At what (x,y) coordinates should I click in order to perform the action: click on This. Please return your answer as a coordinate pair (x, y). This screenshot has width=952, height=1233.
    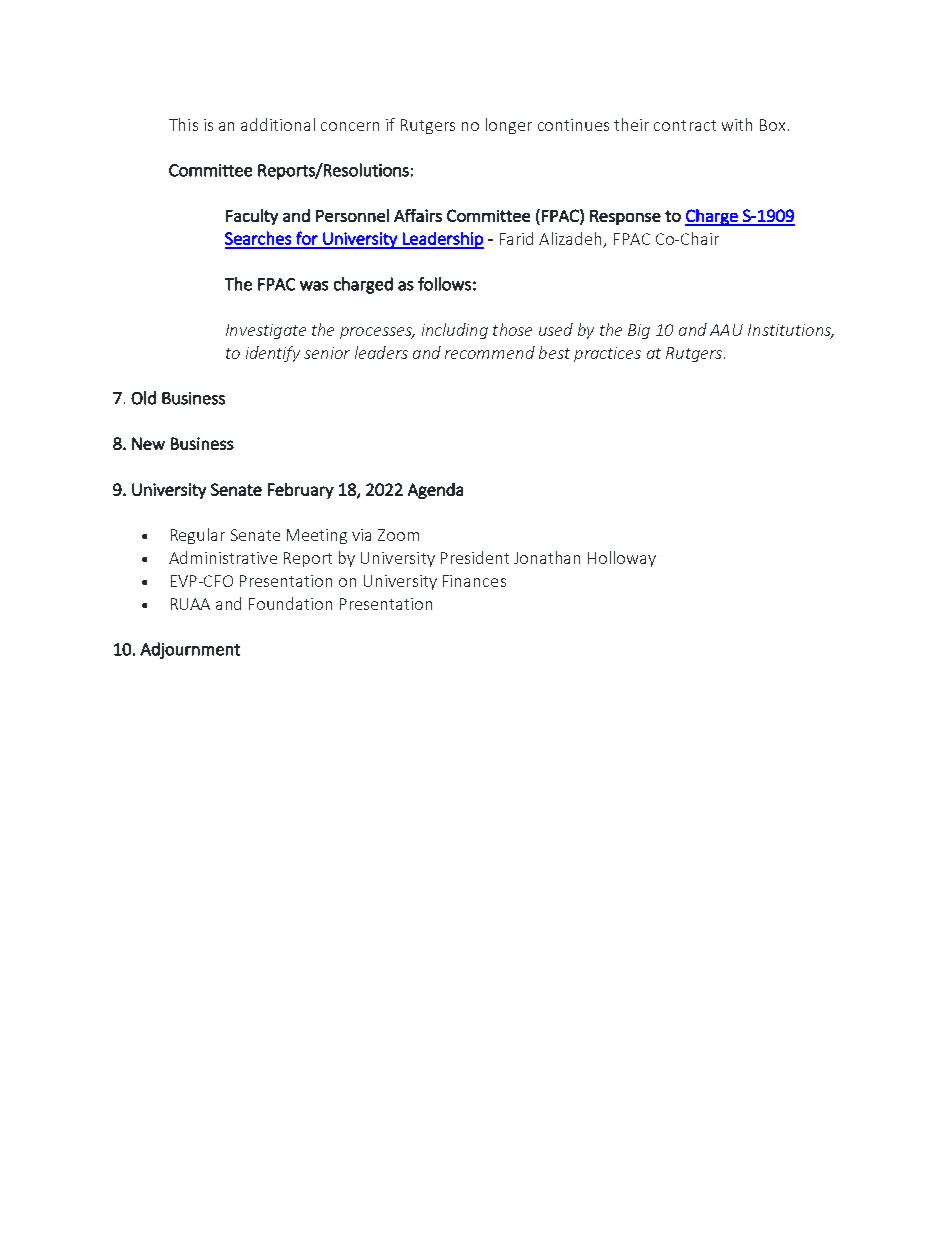
    Looking at the image, I should click on (183, 124).
